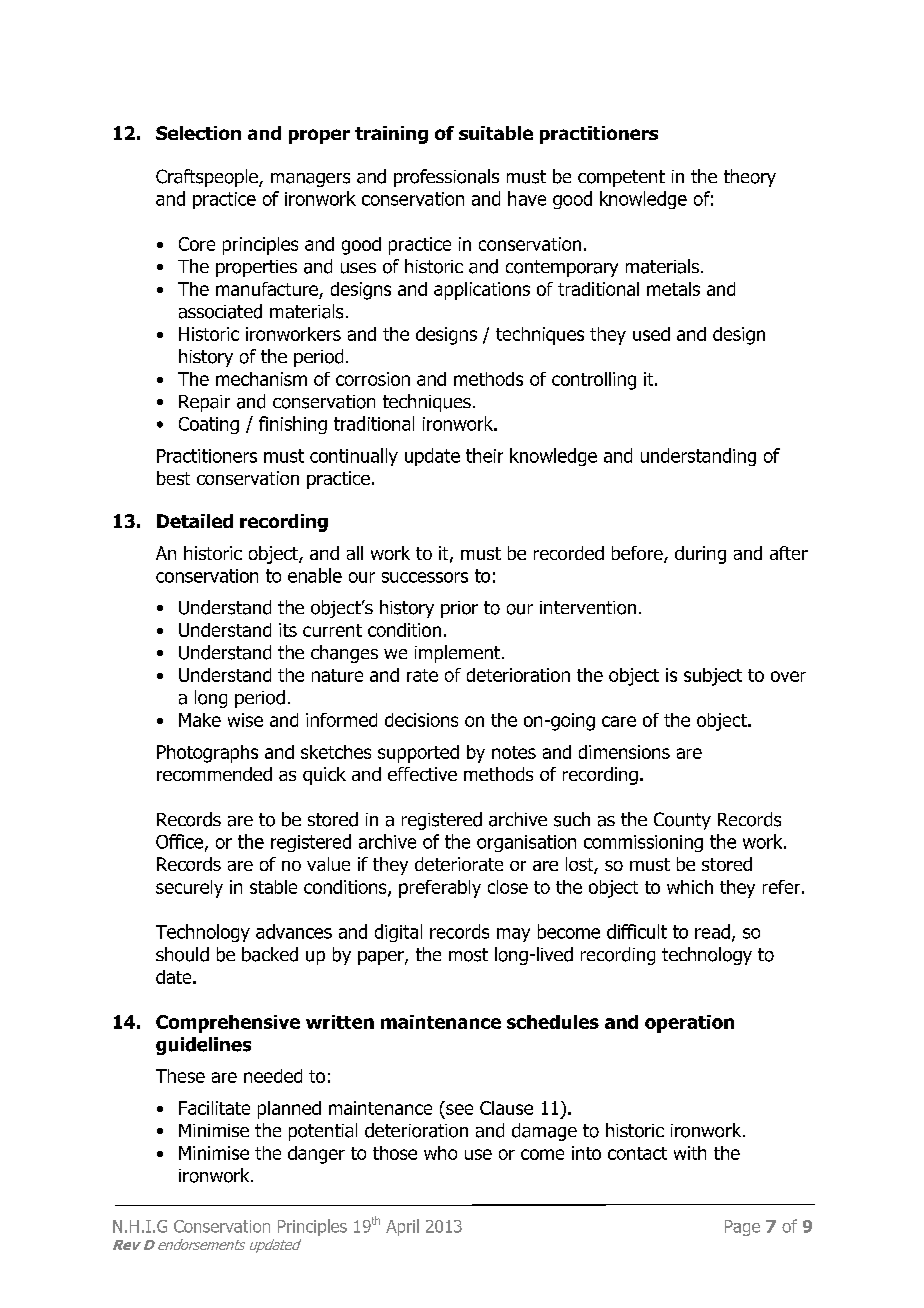 This document has height=1308, width=924. Describe the element at coordinates (742, 1228) in the document. I see `Page` at that location.
